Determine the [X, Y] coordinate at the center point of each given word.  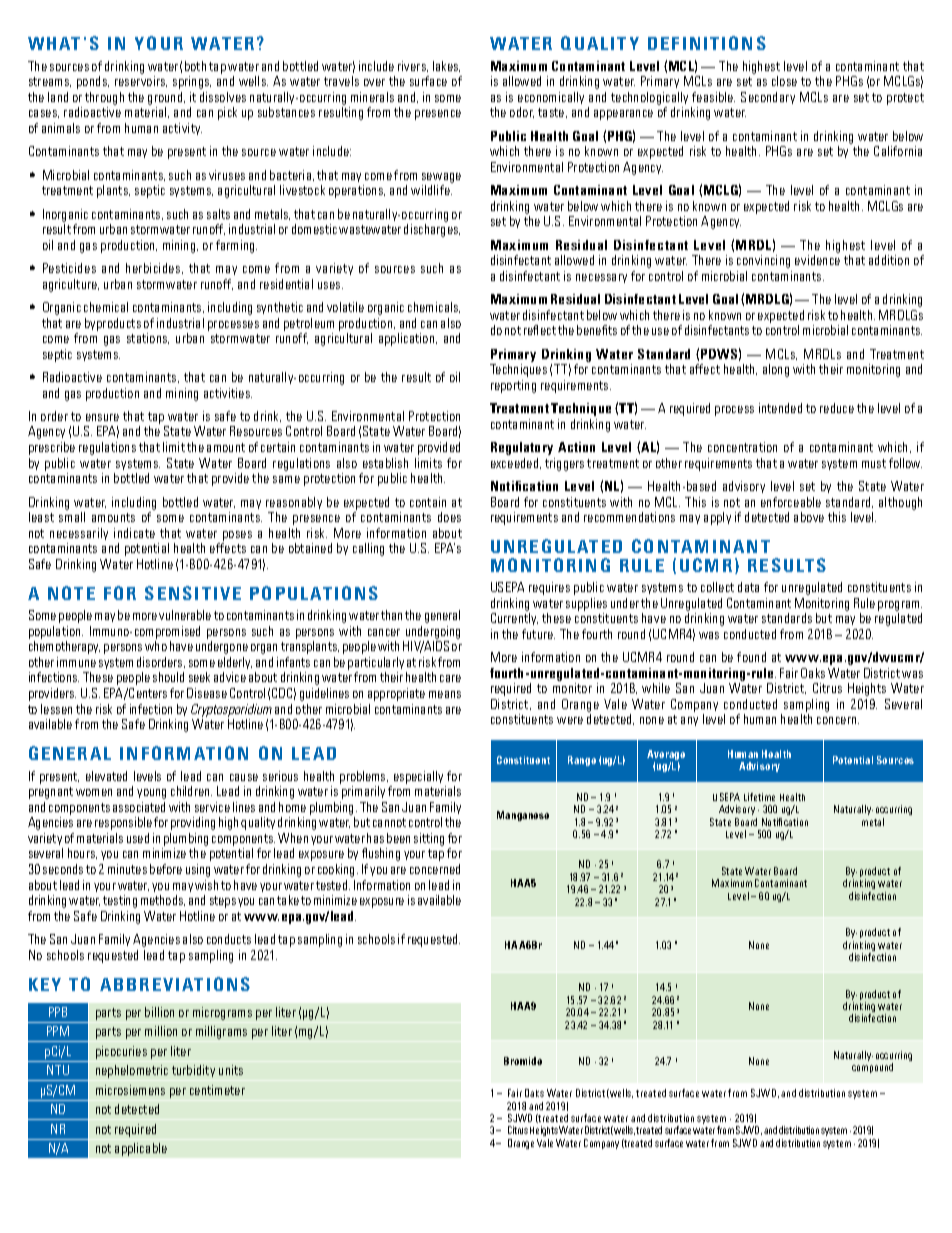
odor [522, 112]
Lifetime [759, 797]
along [776, 370]
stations [148, 338]
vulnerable [185, 615]
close [784, 81]
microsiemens [130, 1090]
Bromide [523, 1061]
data [748, 587]
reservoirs [141, 81]
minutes [127, 869]
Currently [514, 619]
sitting [429, 839]
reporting [513, 386]
